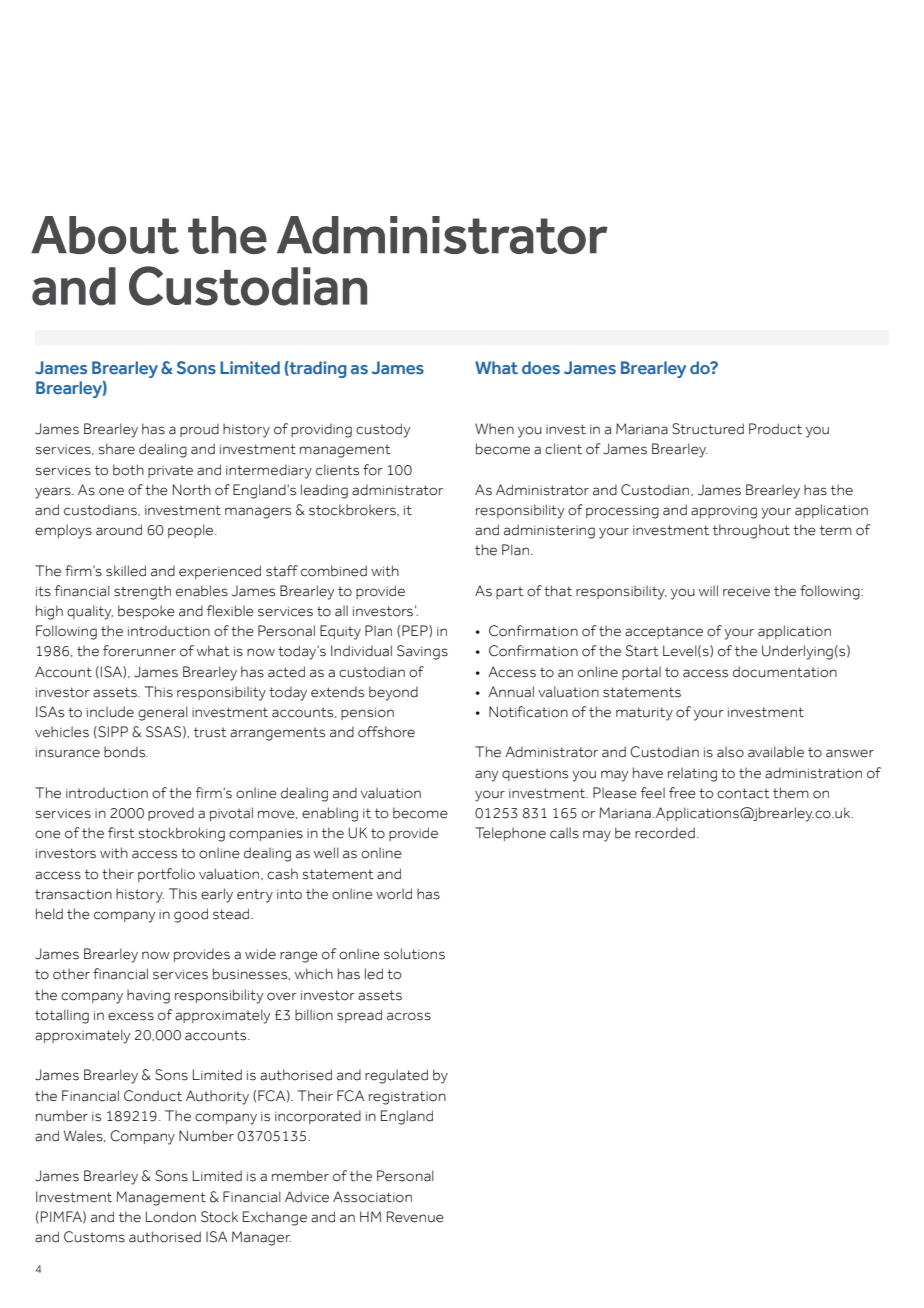 This page has width=924, height=1308. What do you see at coordinates (541, 368) in the page?
I see `does` at bounding box center [541, 368].
